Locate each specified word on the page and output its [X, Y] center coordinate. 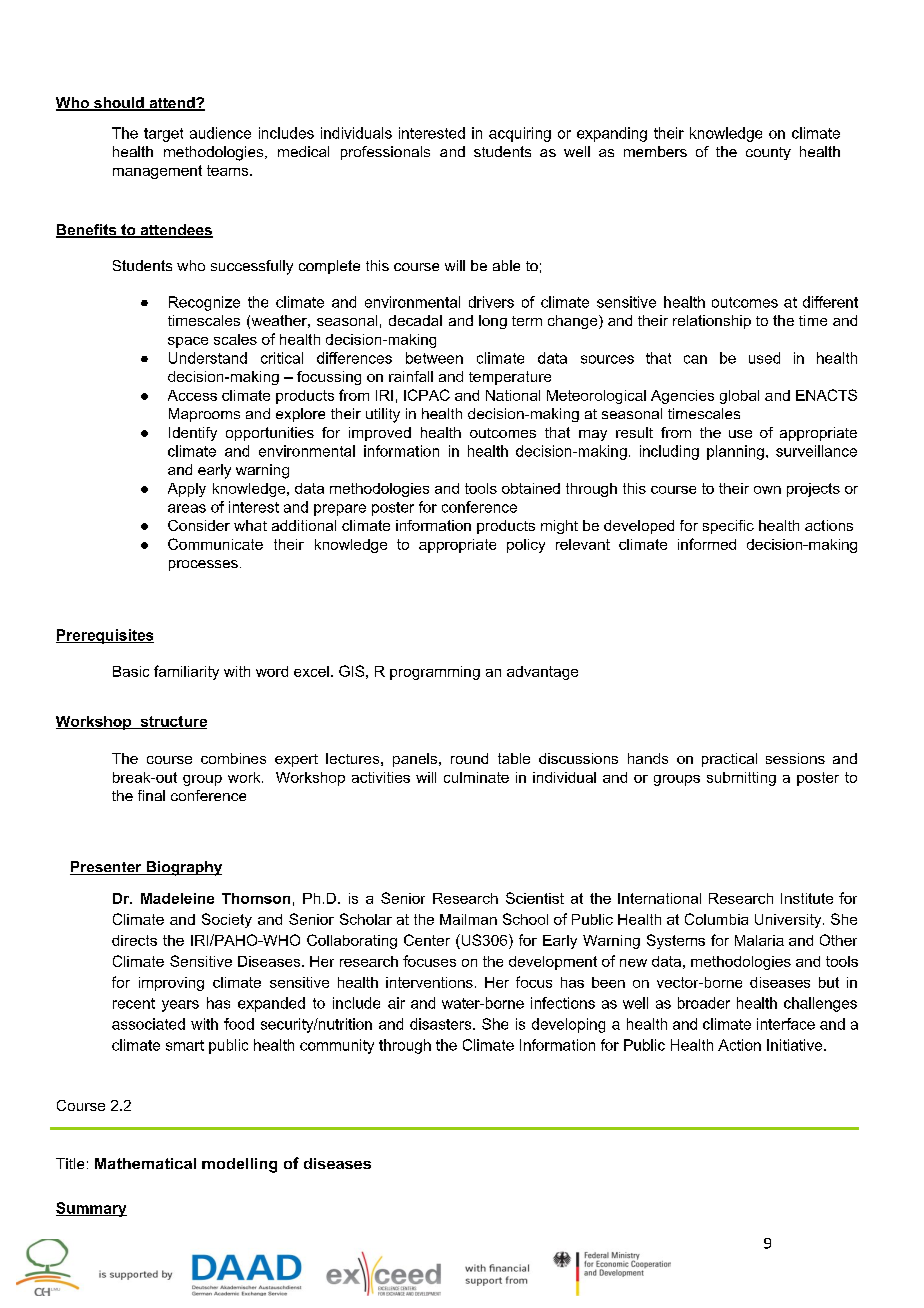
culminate [476, 777]
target [163, 135]
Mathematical [145, 1163]
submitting [741, 779]
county [768, 153]
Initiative [796, 1045]
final [151, 795]
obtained [531, 488]
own [767, 490]
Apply [187, 490]
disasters [442, 1024]
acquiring [520, 134]
